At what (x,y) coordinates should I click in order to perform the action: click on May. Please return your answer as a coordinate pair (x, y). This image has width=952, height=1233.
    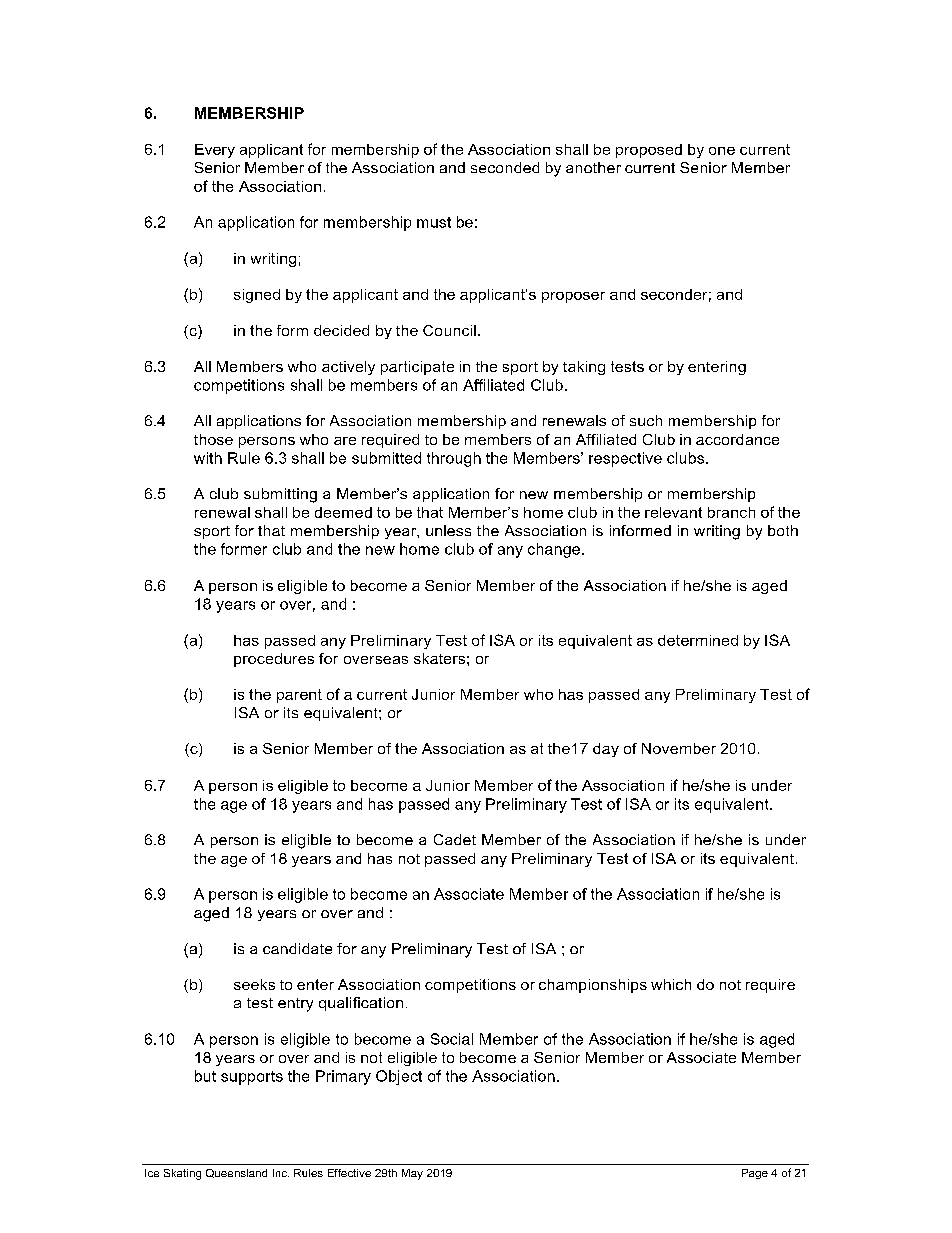
    Looking at the image, I should click on (412, 1174).
